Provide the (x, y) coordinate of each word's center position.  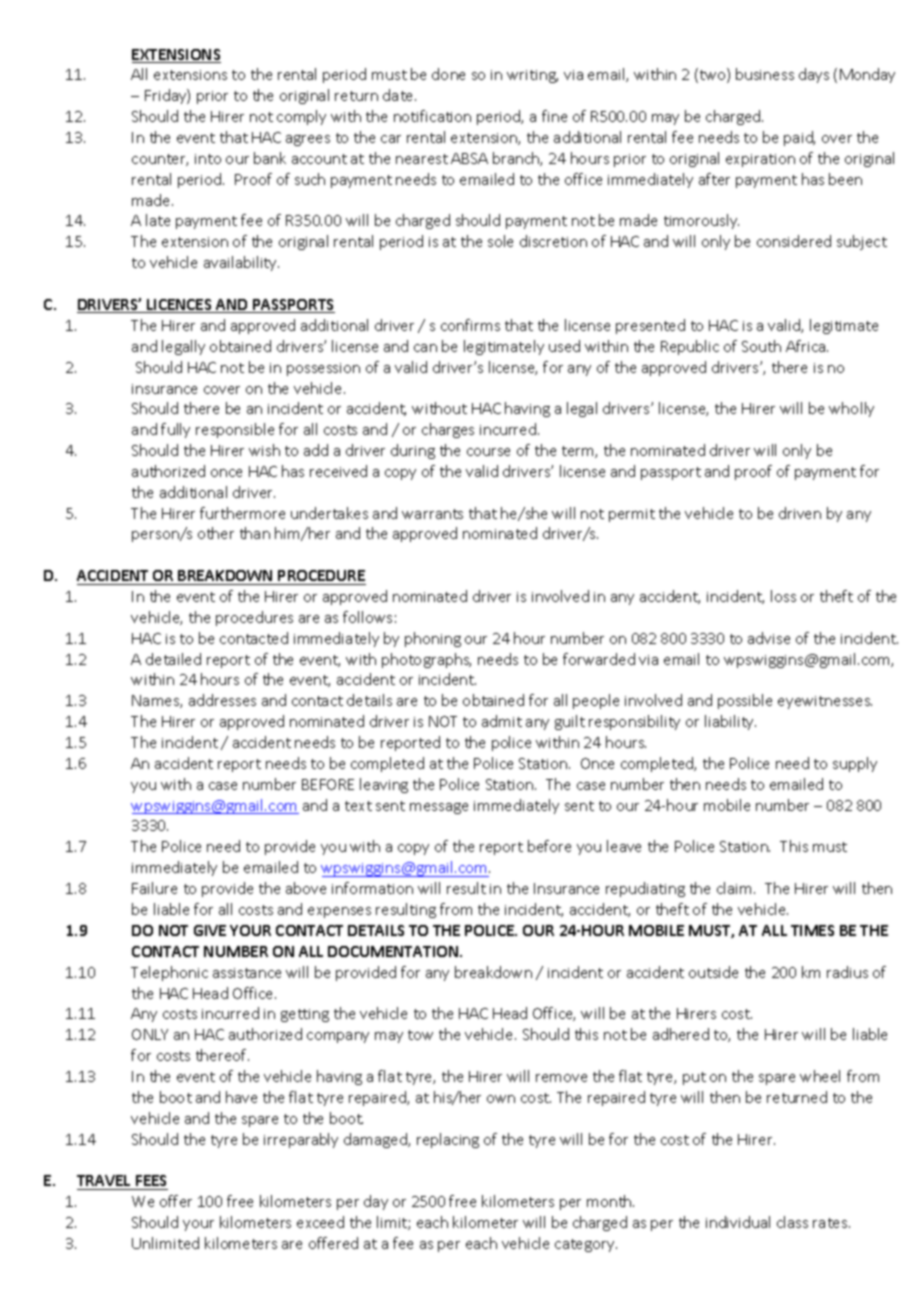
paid (799, 138)
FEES (151, 1180)
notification (432, 116)
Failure (154, 888)
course (488, 452)
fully (175, 430)
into (208, 159)
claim (734, 888)
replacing (448, 1140)
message (439, 808)
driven (800, 513)
